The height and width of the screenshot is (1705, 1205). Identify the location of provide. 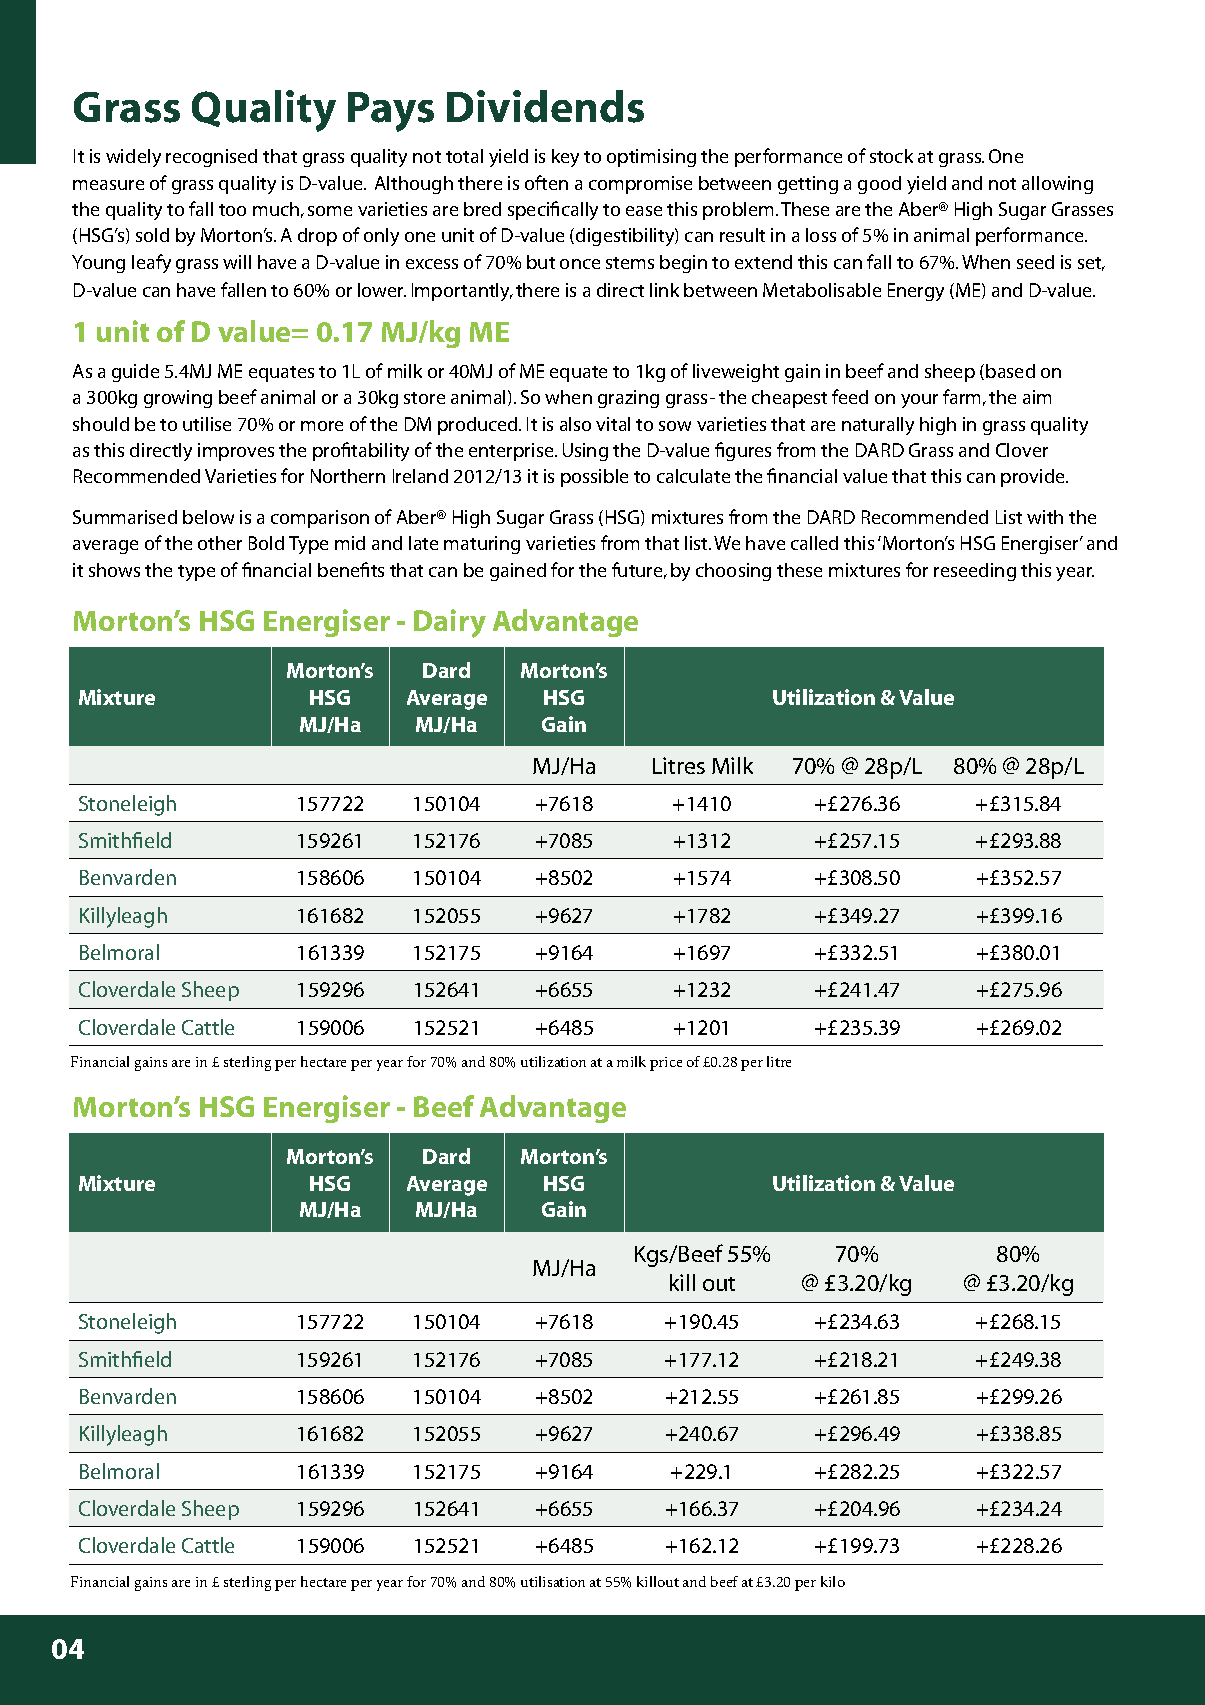
(1034, 478).
